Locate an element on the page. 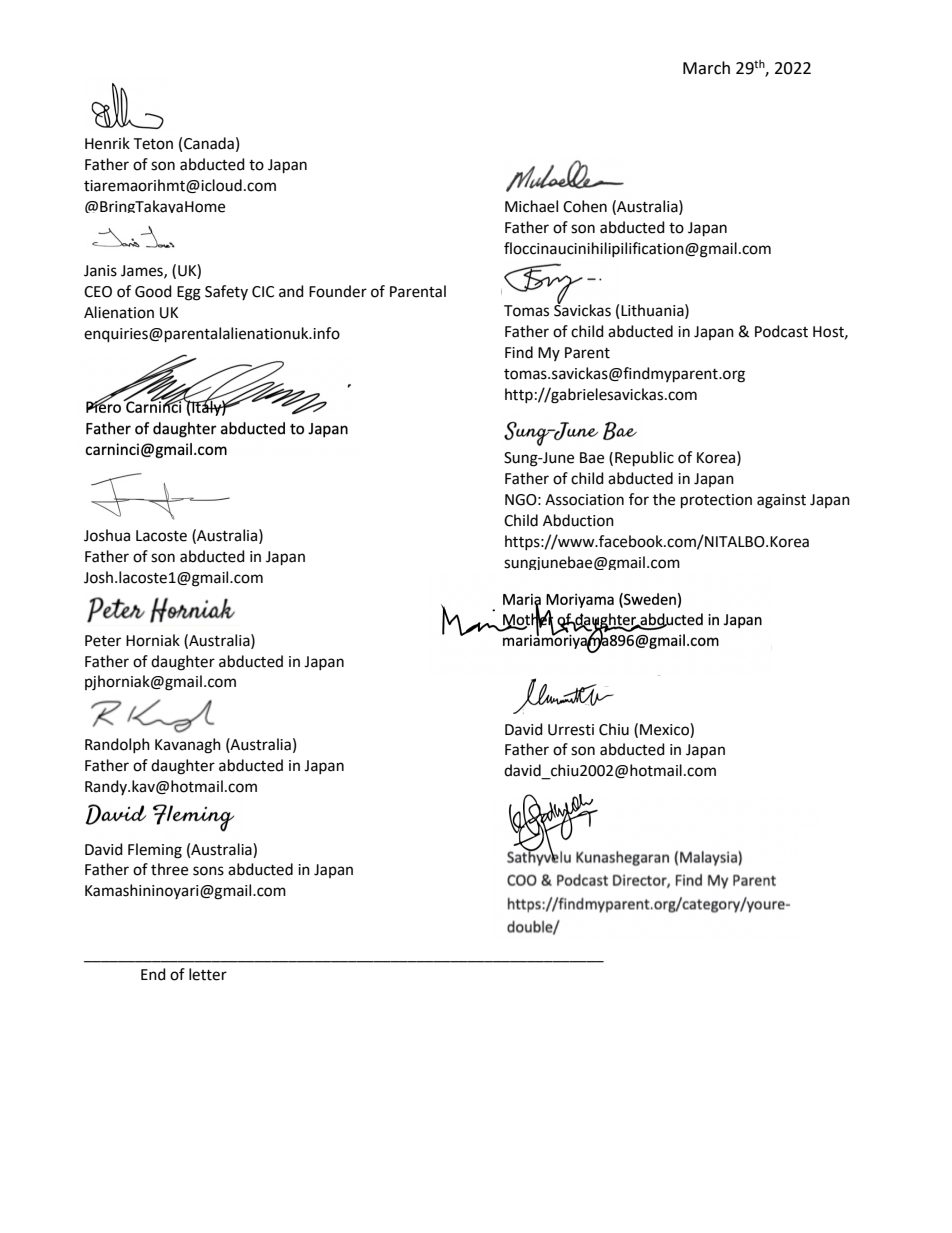 The height and width of the image is (1233, 952). Michael is located at coordinates (531, 206).
